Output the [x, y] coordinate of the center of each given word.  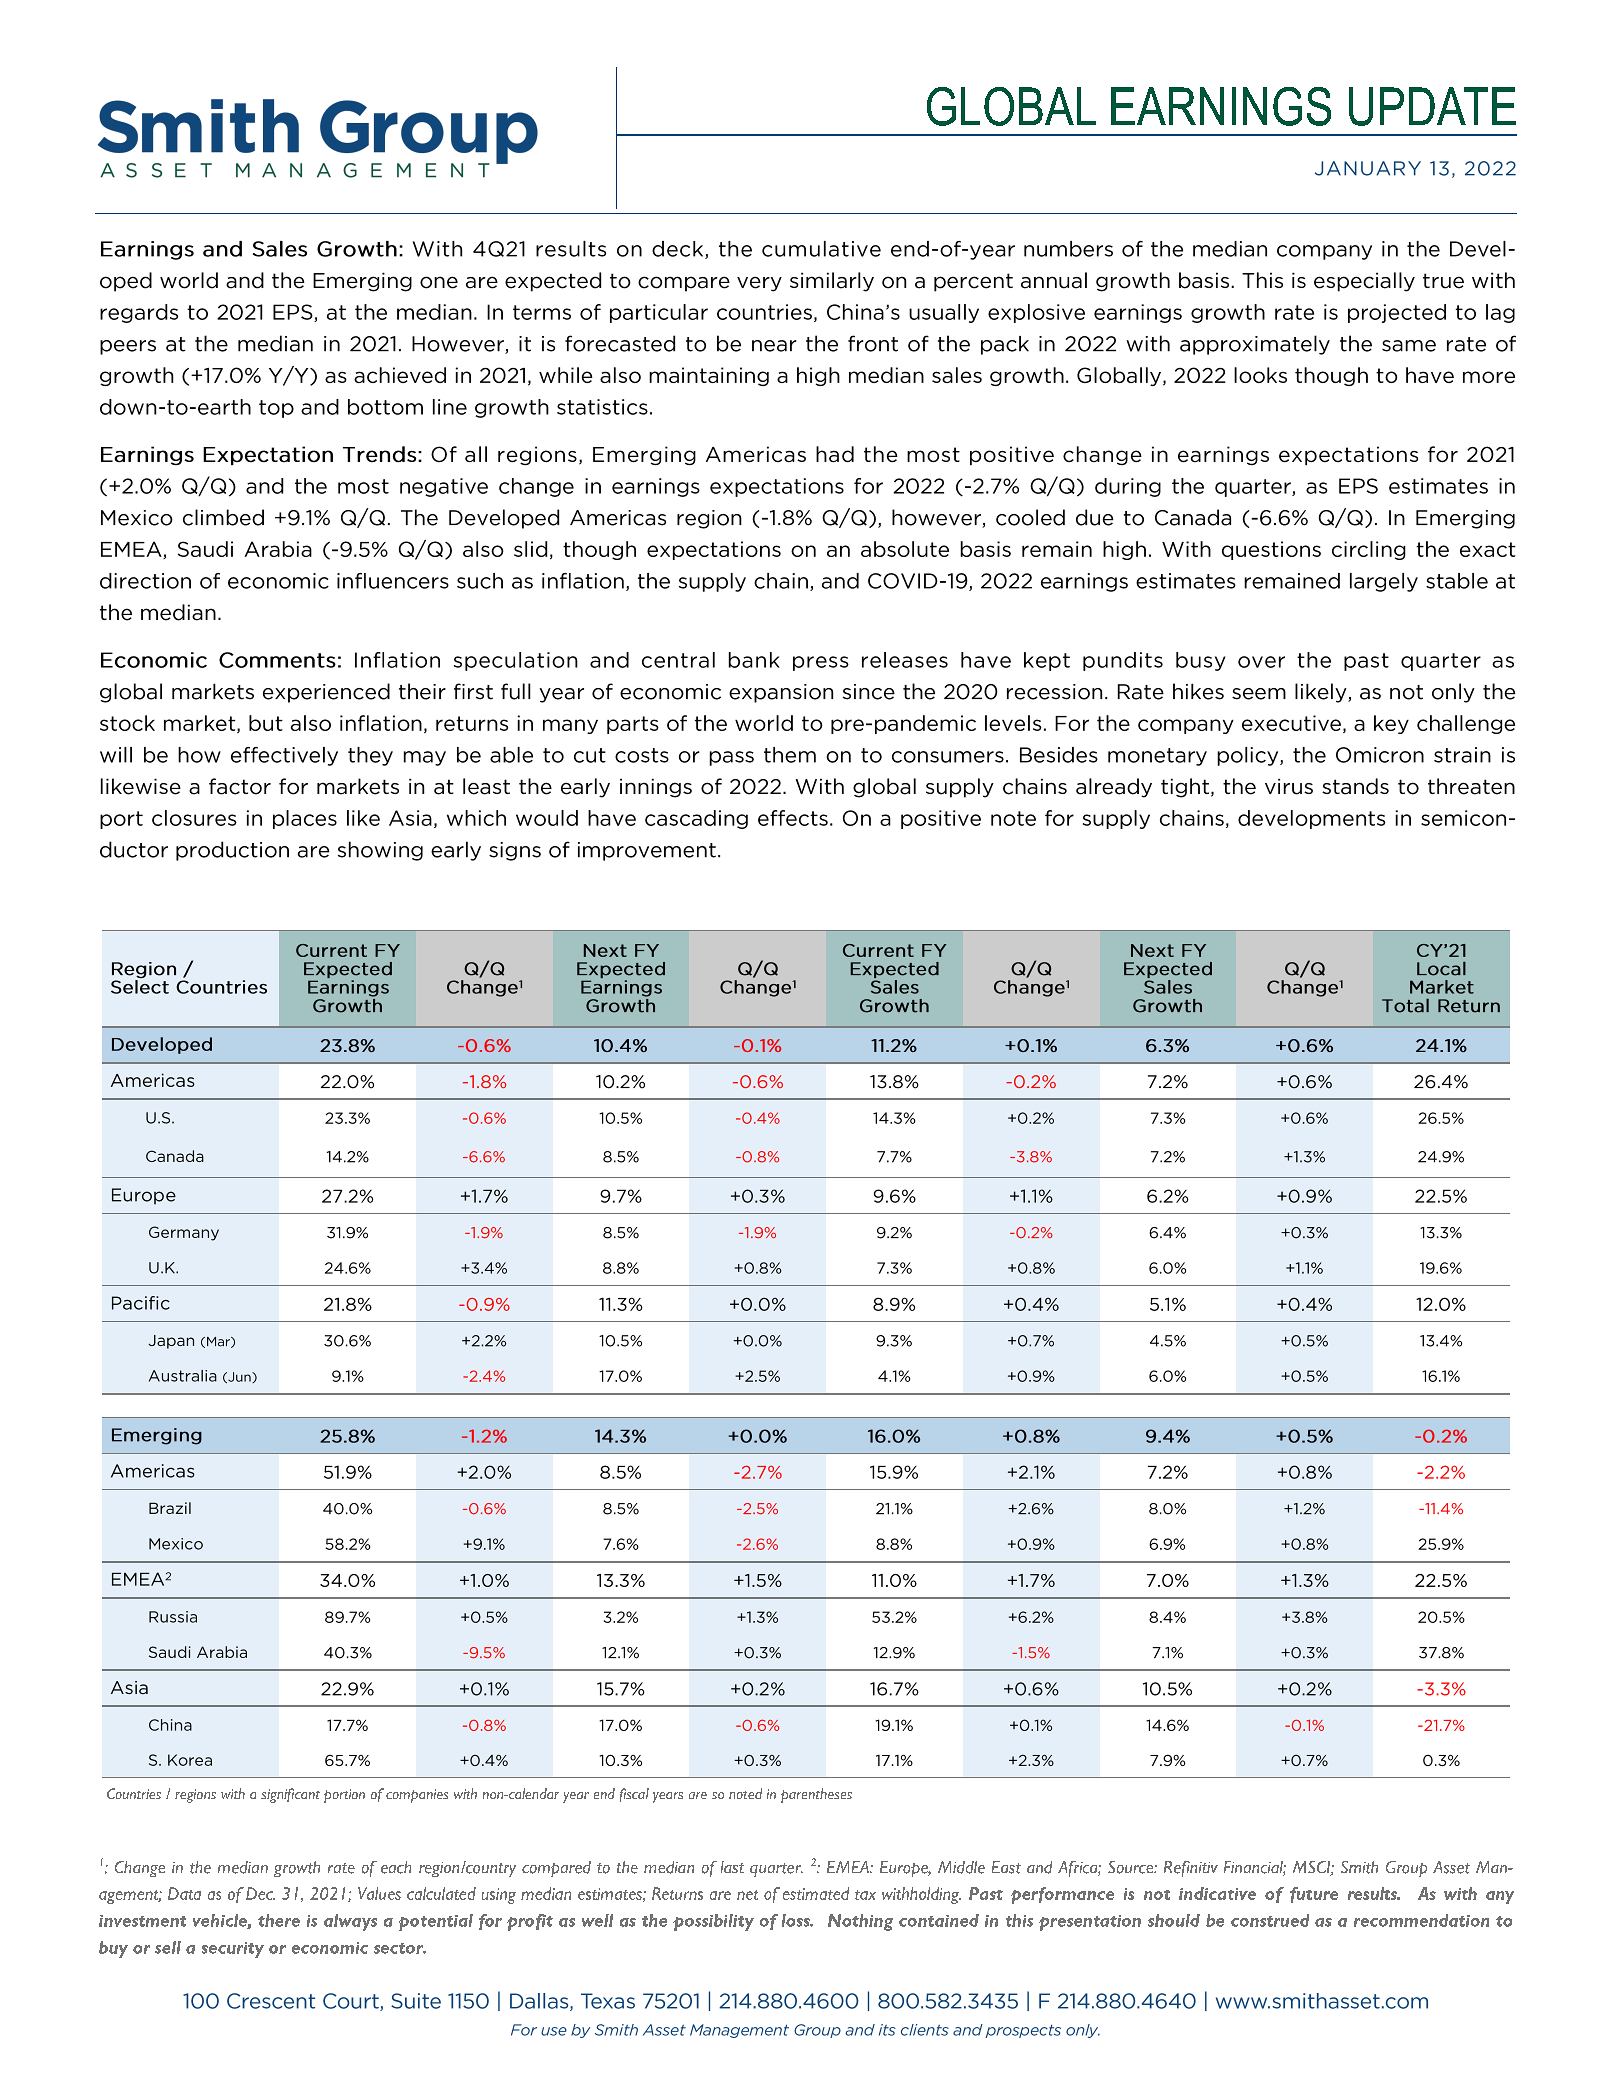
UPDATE [1432, 106]
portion [344, 1796]
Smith [1359, 1867]
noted [745, 1793]
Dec [260, 1893]
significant [290, 1795]
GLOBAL [1011, 106]
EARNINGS [1221, 106]
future [1314, 1895]
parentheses [816, 1795]
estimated [816, 1893]
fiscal [634, 1795]
